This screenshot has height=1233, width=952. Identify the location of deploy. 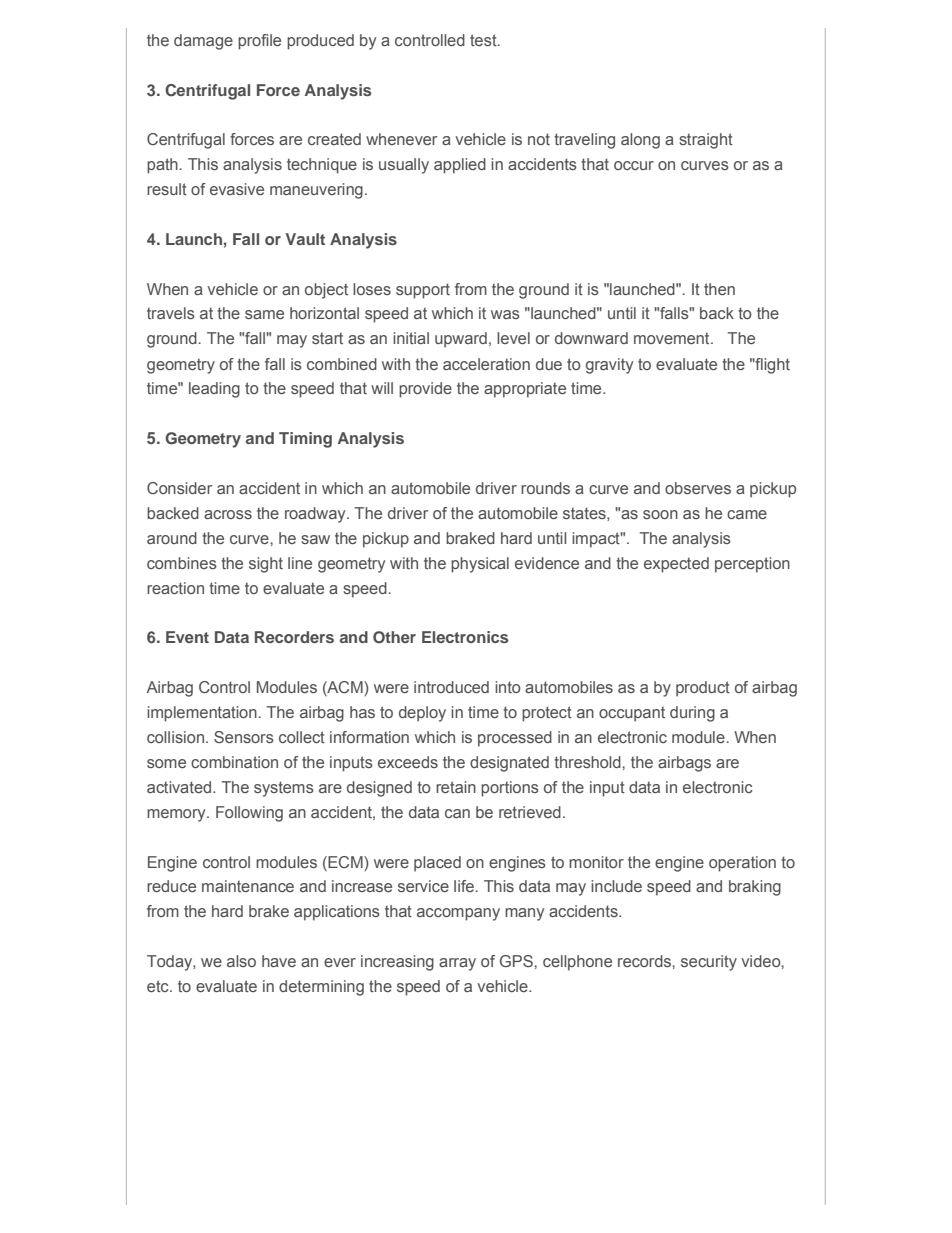
(422, 714).
